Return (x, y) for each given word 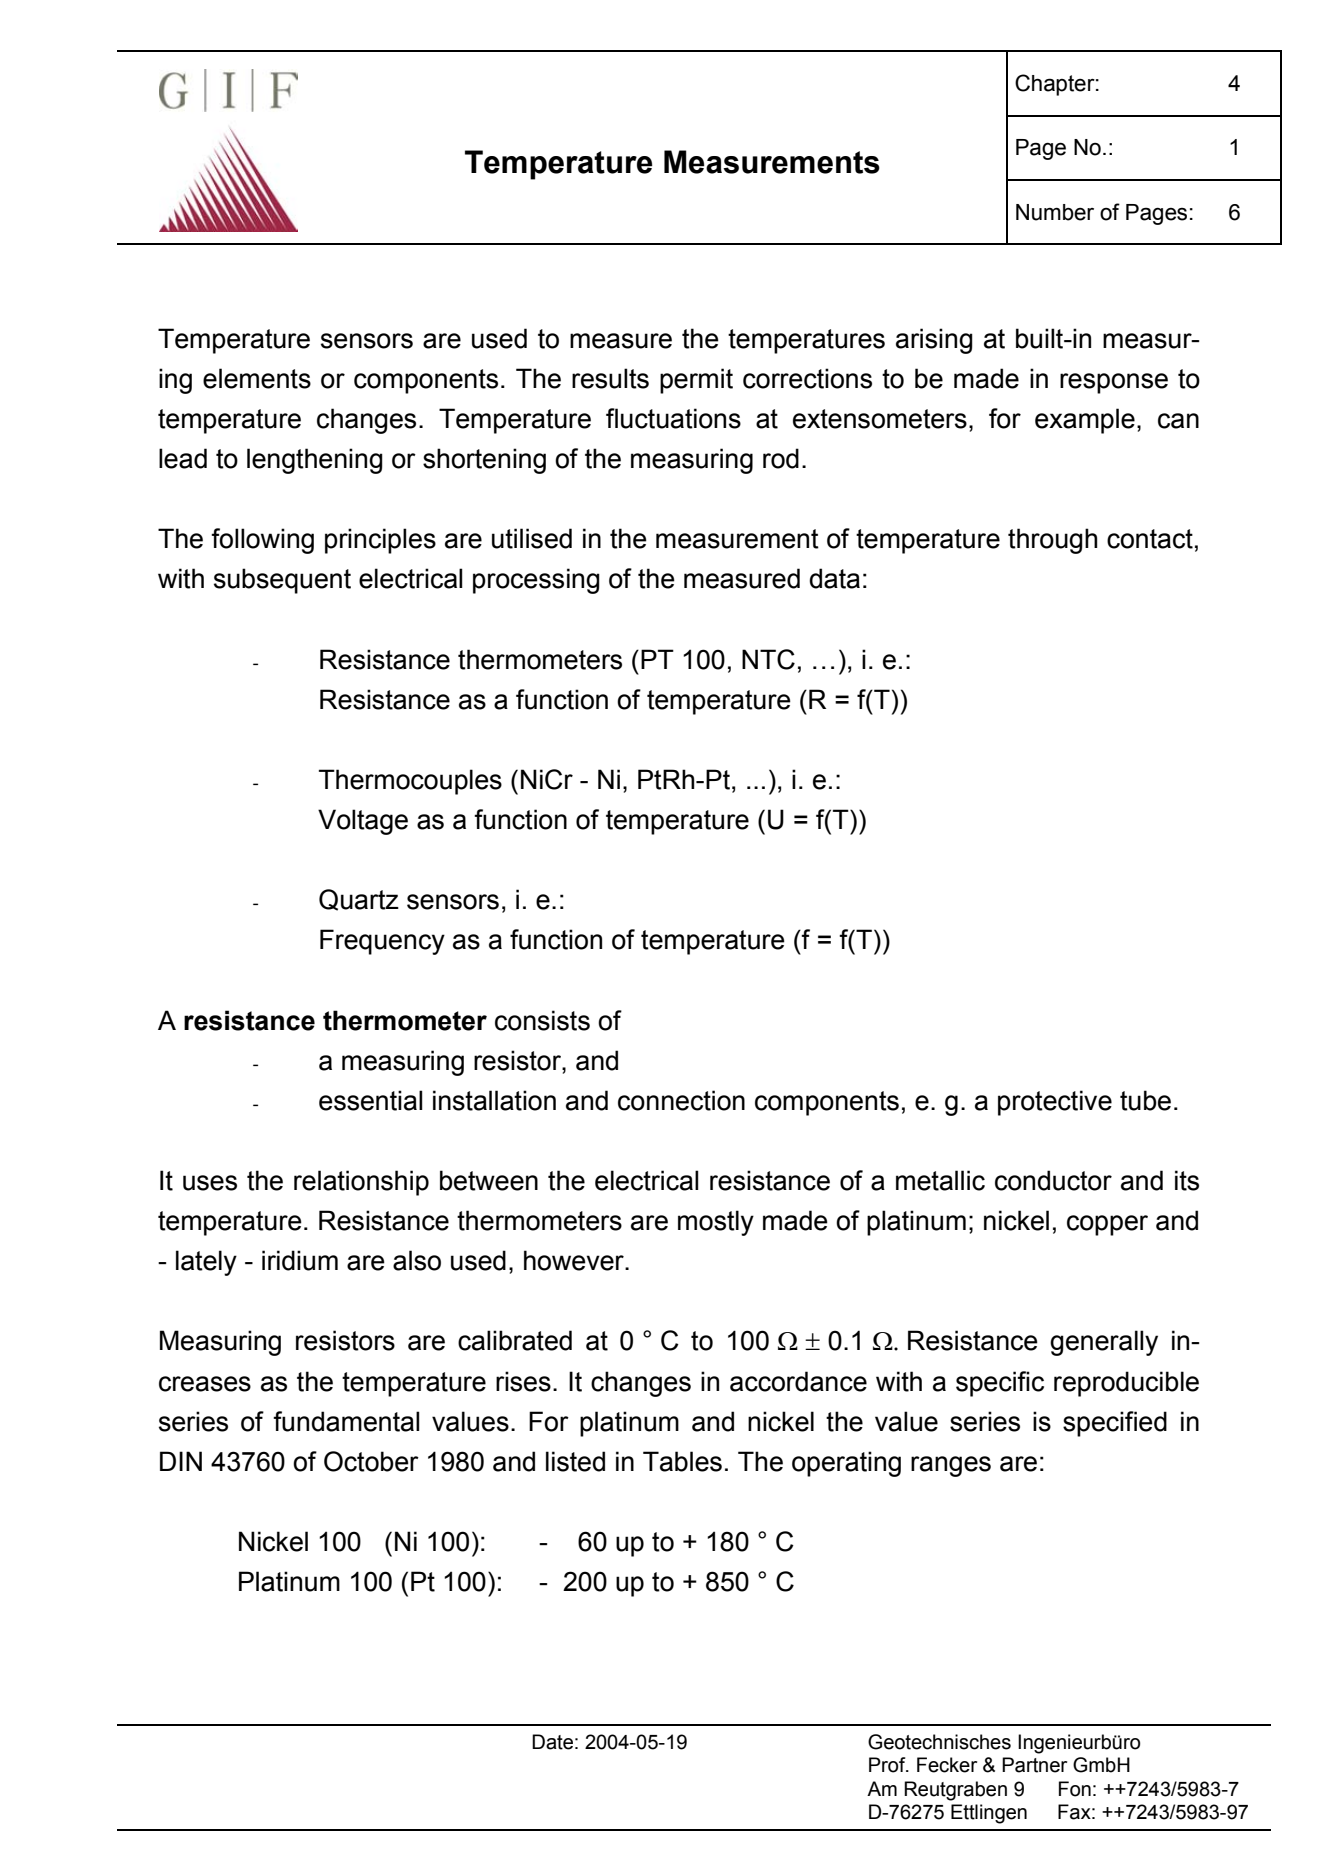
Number (1055, 212)
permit (696, 381)
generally (1104, 1343)
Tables (682, 1461)
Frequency (382, 942)
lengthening (315, 461)
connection (681, 1100)
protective (1055, 1103)
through (1052, 541)
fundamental (346, 1421)
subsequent (282, 581)
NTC (768, 659)
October (371, 1461)
